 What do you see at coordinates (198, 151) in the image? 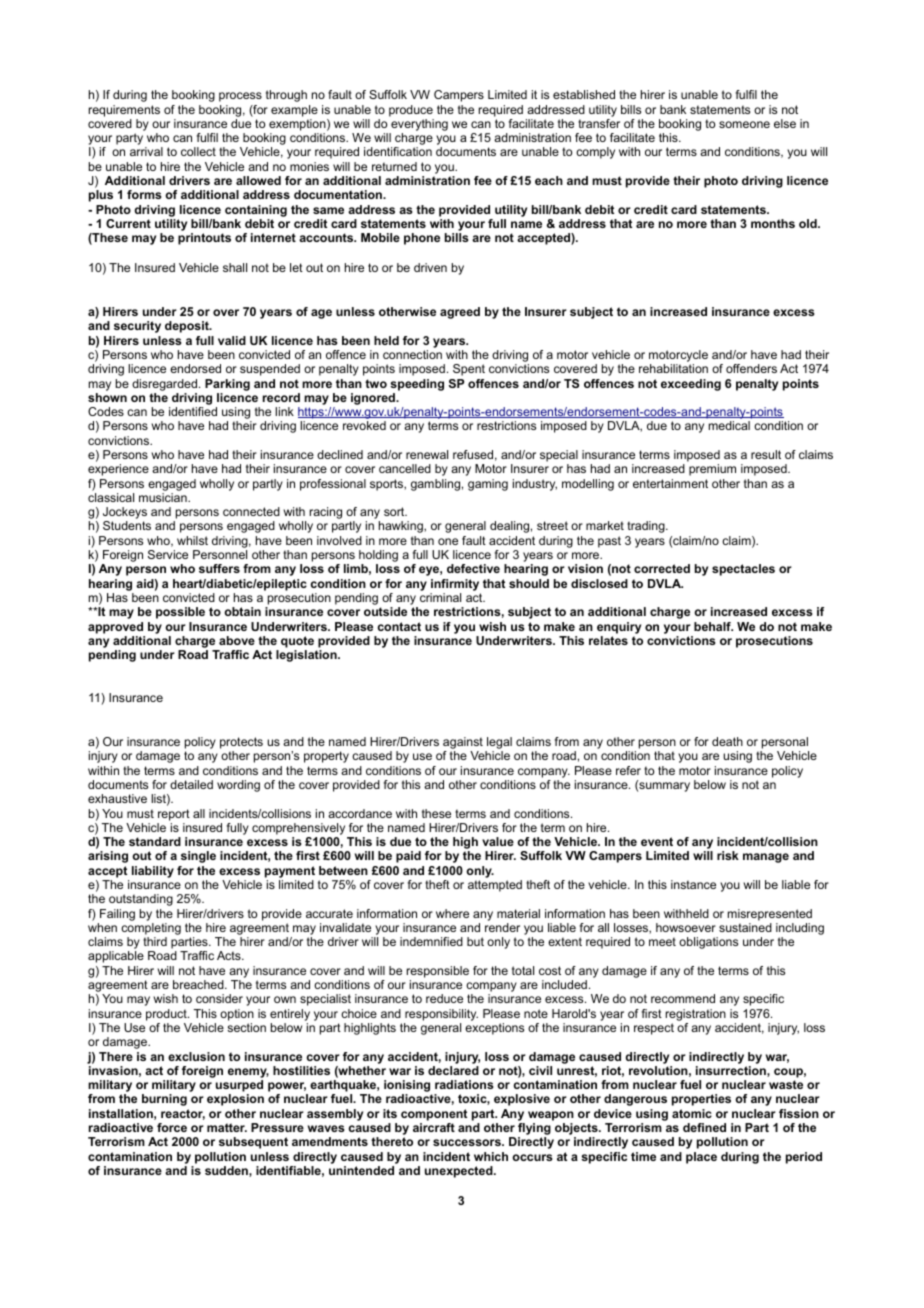
I see `collect` at bounding box center [198, 151].
